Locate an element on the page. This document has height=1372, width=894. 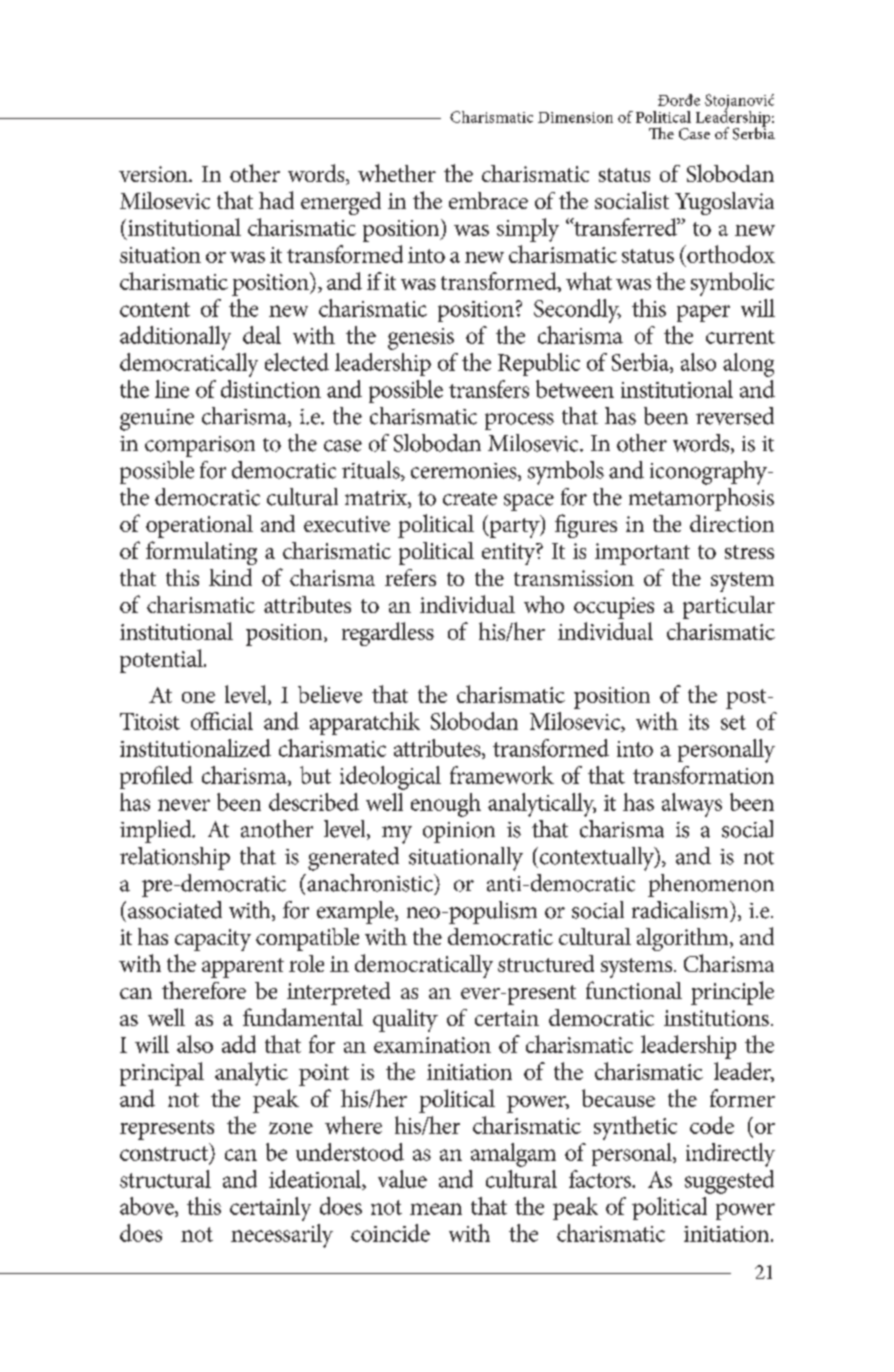
its is located at coordinates (699, 722).
